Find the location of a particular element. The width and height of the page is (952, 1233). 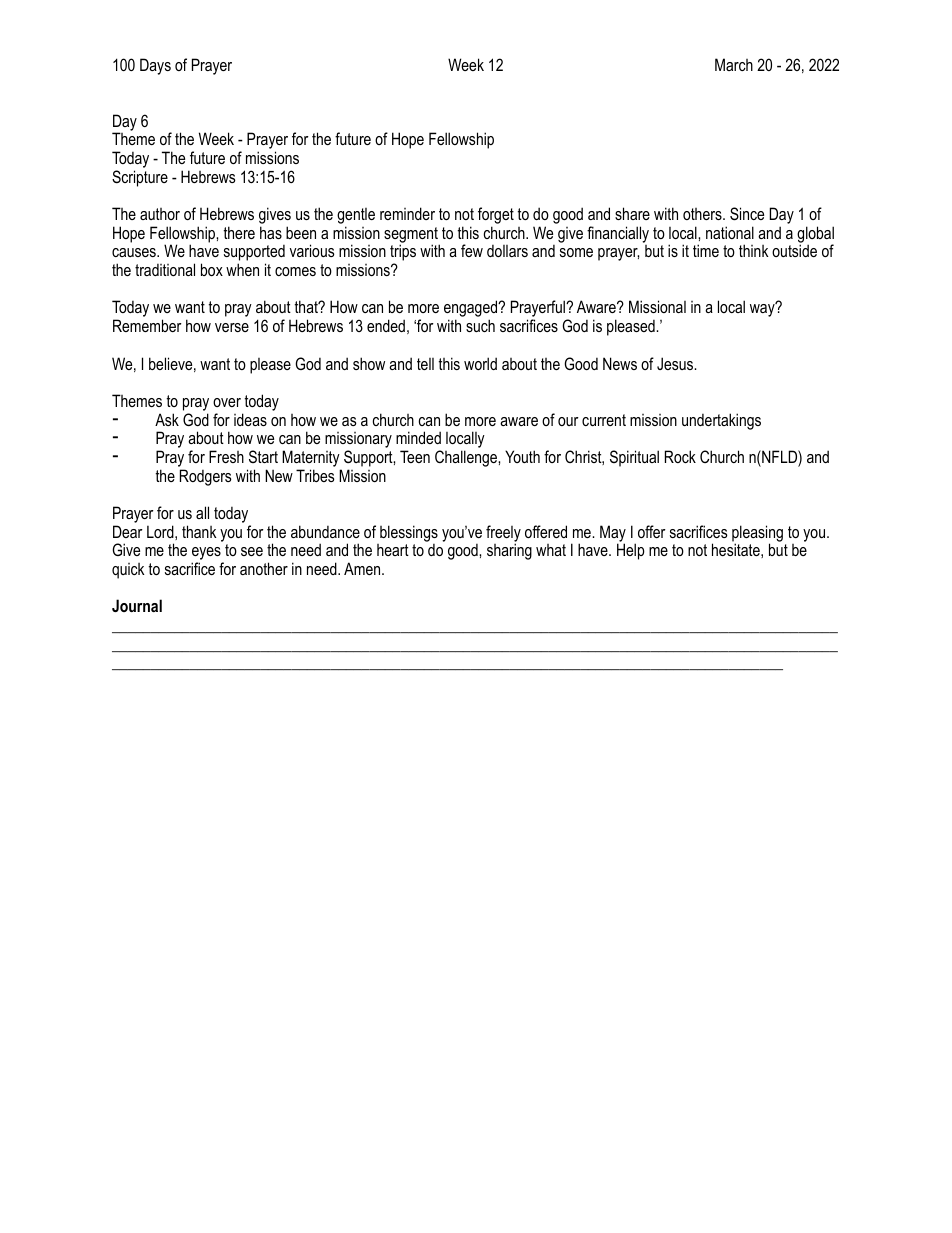

Since is located at coordinates (747, 214).
